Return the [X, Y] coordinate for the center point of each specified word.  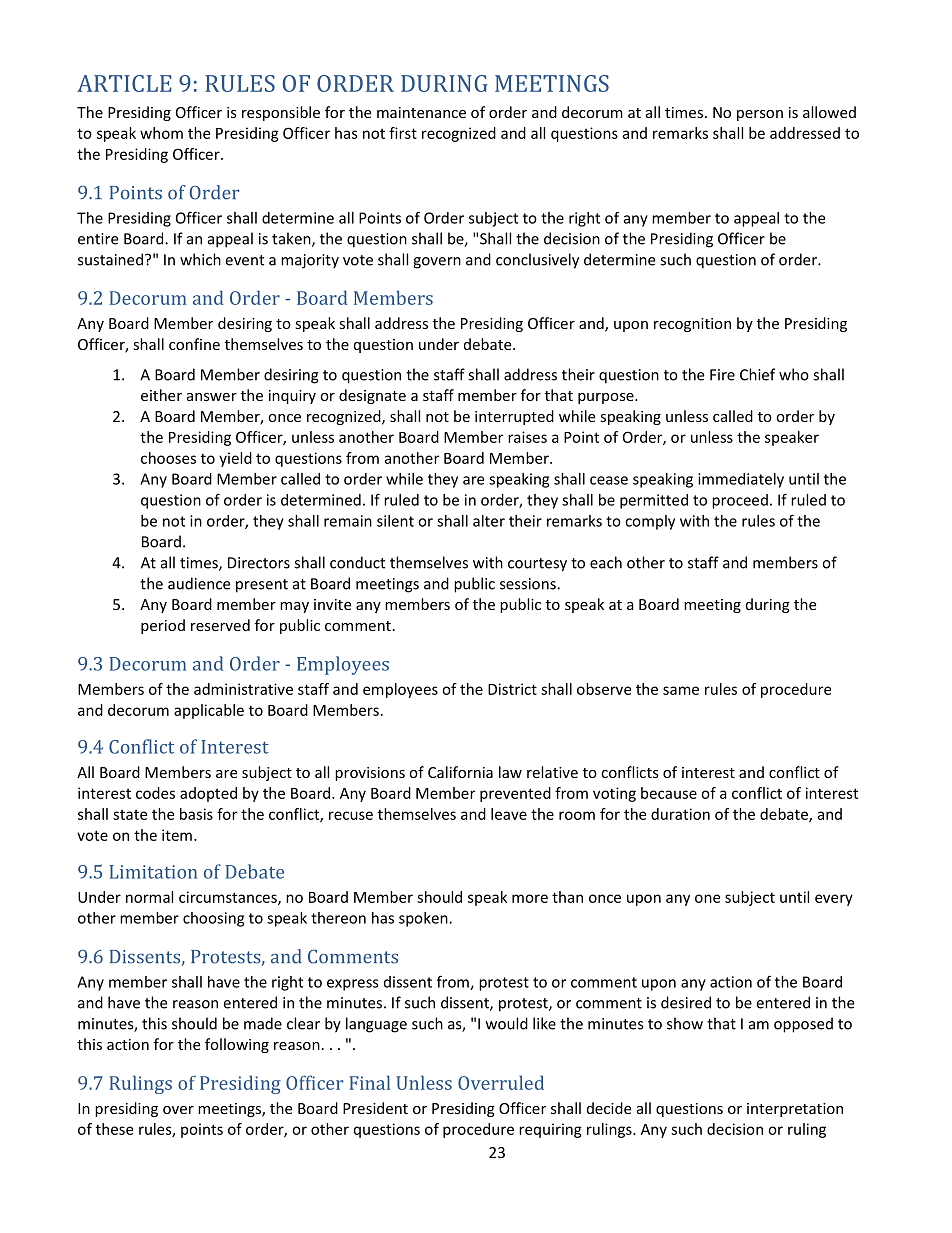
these [114, 1129]
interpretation [795, 1110]
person [760, 115]
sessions [529, 584]
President [375, 1108]
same [681, 690]
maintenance [421, 112]
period [163, 626]
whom [161, 133]
